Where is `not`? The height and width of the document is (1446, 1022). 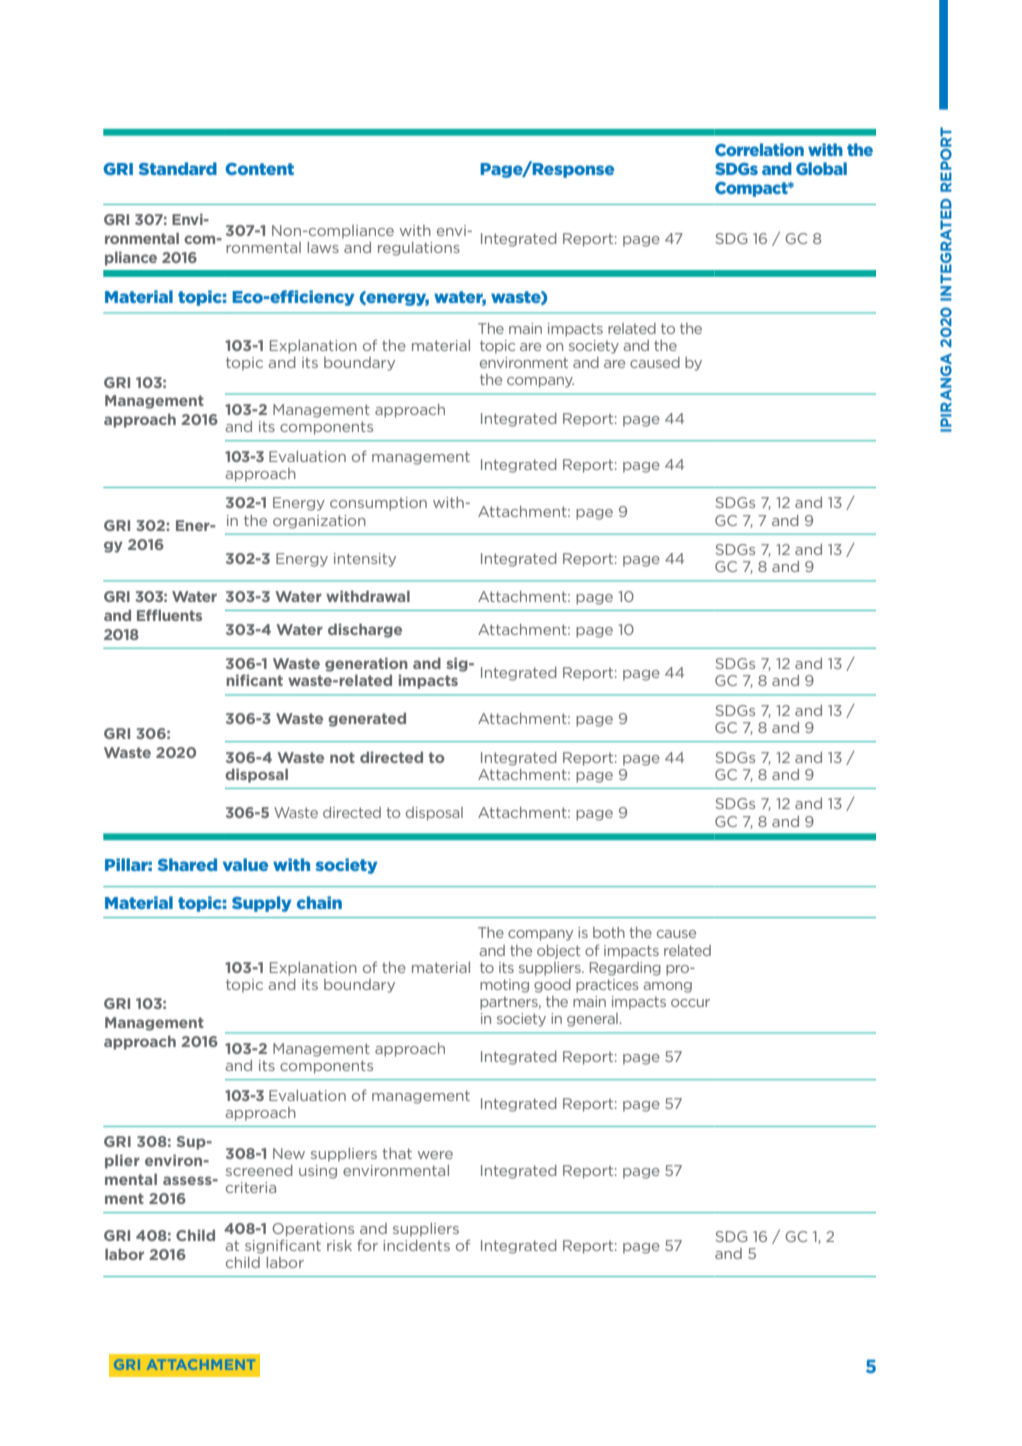
not is located at coordinates (342, 757).
